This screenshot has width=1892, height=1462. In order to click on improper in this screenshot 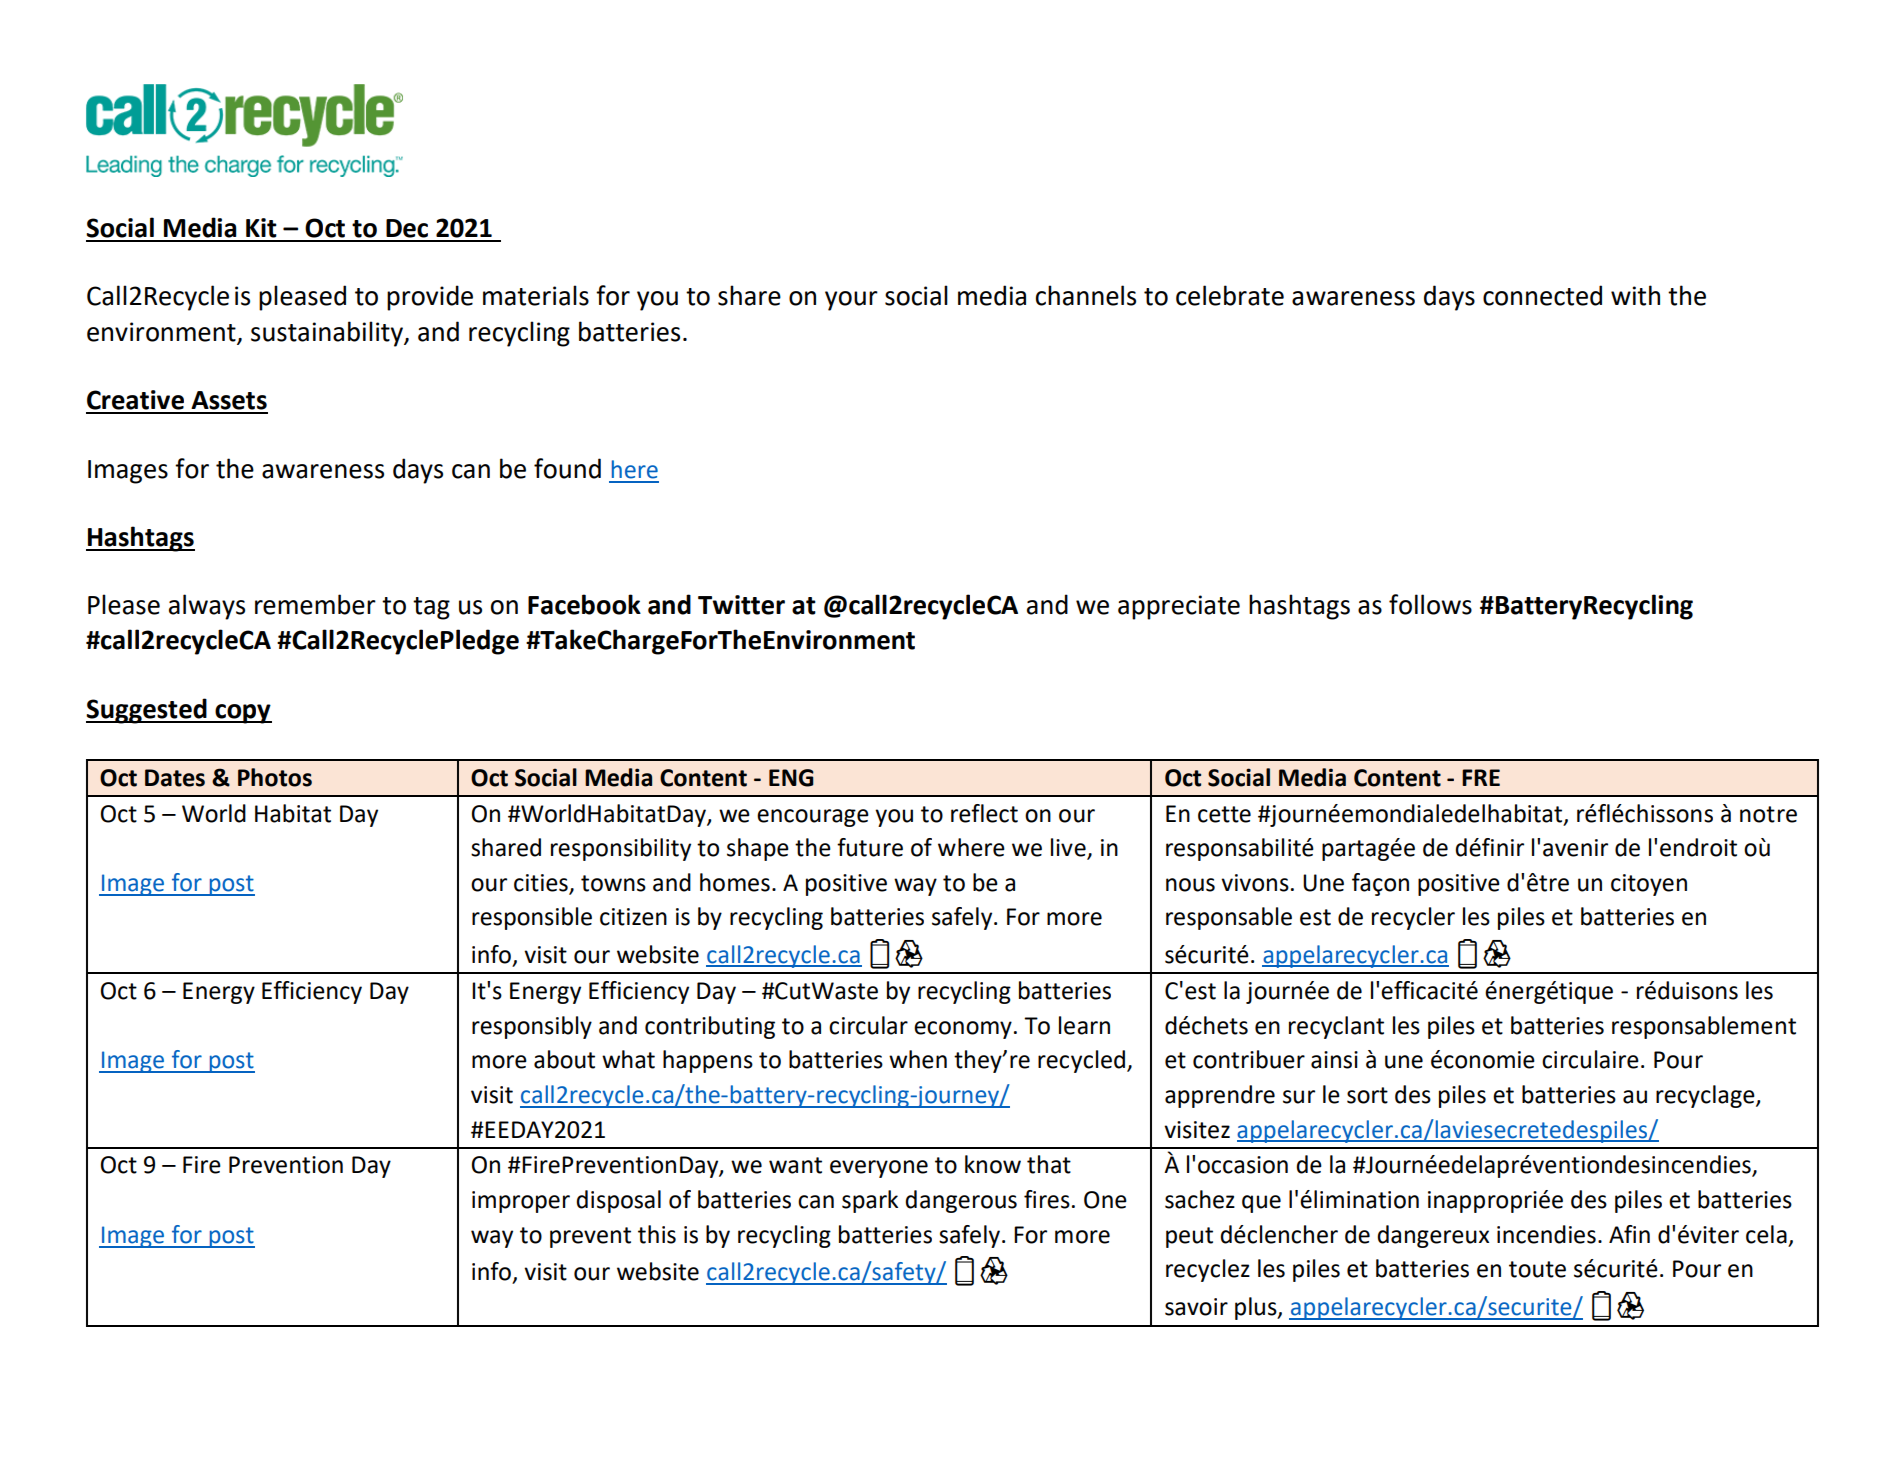, I will do `click(521, 1202)`.
